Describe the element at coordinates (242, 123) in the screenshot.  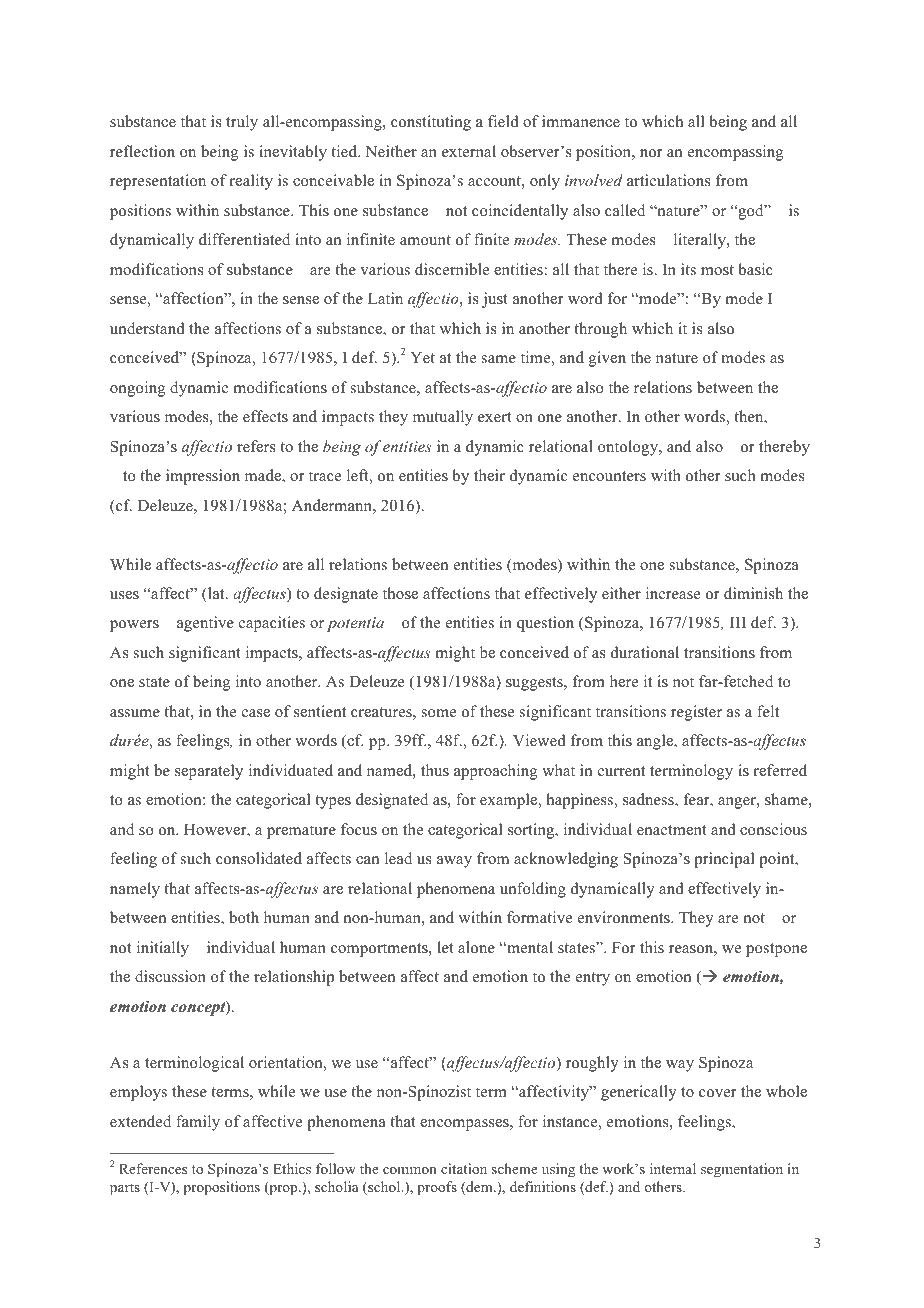
I see `truly` at that location.
